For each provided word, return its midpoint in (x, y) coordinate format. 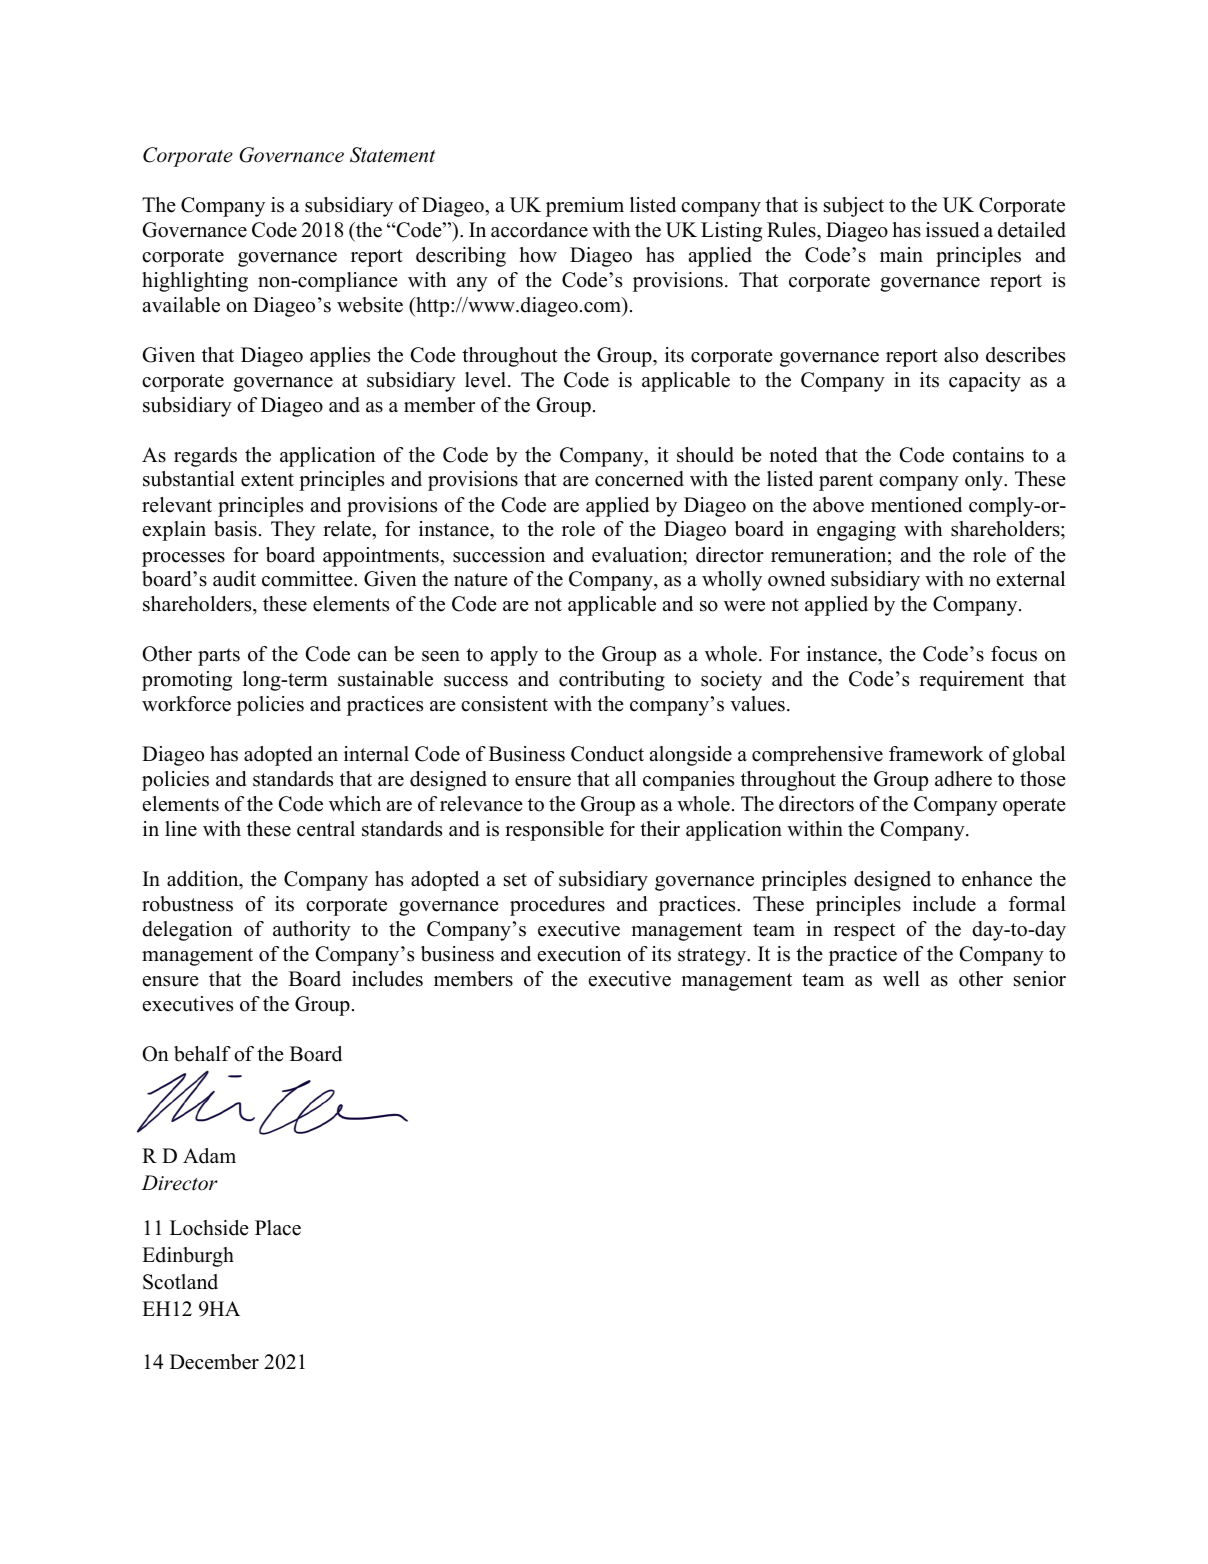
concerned (639, 479)
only (985, 481)
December (214, 1362)
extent (267, 480)
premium (585, 207)
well (901, 979)
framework (936, 754)
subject (854, 207)
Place (278, 1228)
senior (1040, 979)
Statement (392, 155)
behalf (202, 1054)
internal (376, 754)
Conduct (607, 754)
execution (579, 954)
